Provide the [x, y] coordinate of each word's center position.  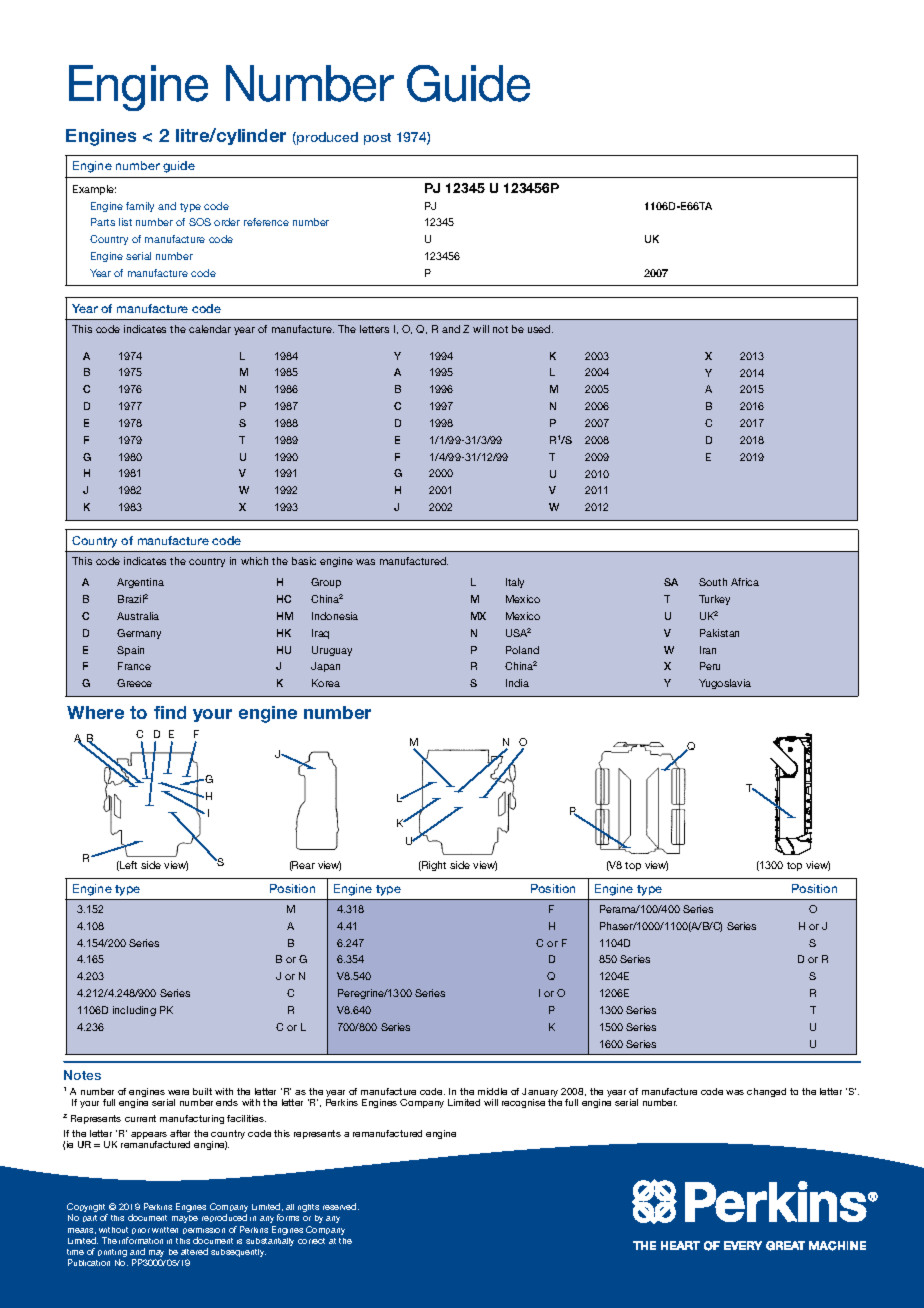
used [540, 329]
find [170, 712]
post [377, 139]
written [165, 1230]
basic [304, 561]
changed [766, 1092]
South [713, 582]
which [254, 561]
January [540, 1094]
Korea [326, 683]
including [134, 1011]
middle [492, 1091]
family [140, 207]
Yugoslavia [725, 684]
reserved [341, 1206]
